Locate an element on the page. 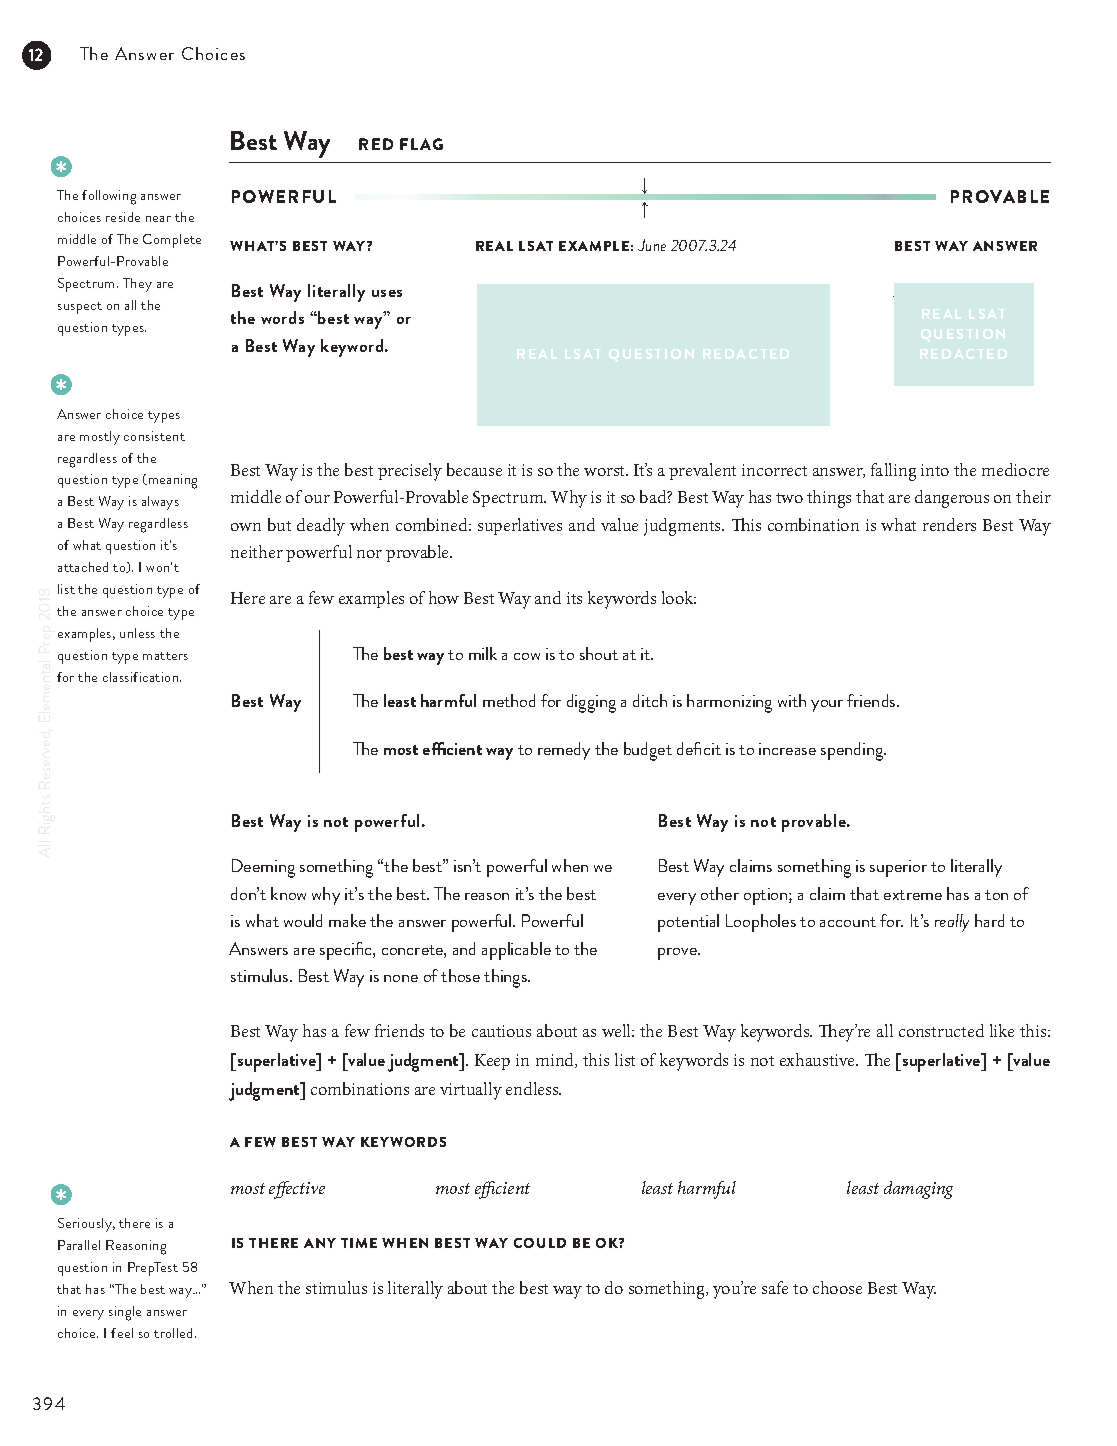 This document has height=1446, width=1117. spending is located at coordinates (853, 751).
